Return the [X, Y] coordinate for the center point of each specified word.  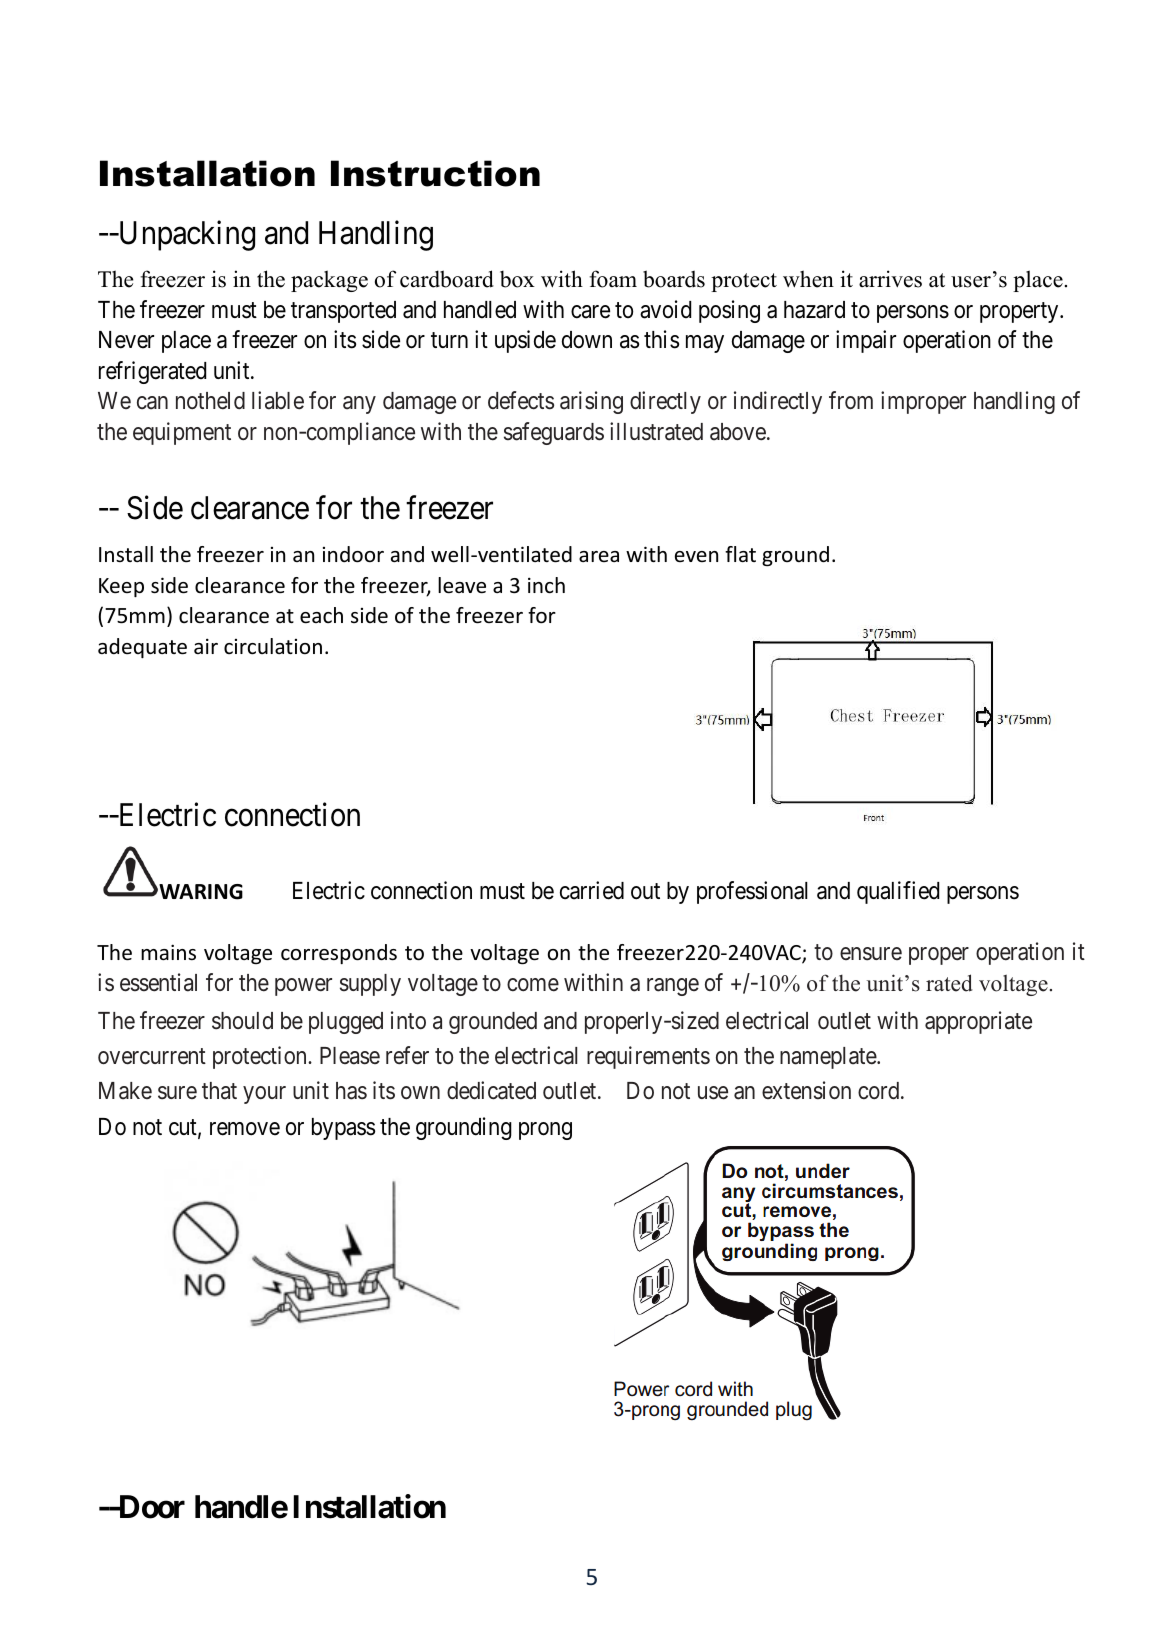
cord [880, 1091]
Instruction [435, 173]
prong [545, 1131]
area [599, 556]
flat [740, 554]
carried [592, 890]
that [219, 1091]
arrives [890, 279]
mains [168, 952]
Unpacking [185, 236]
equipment [182, 433]
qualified [898, 892]
